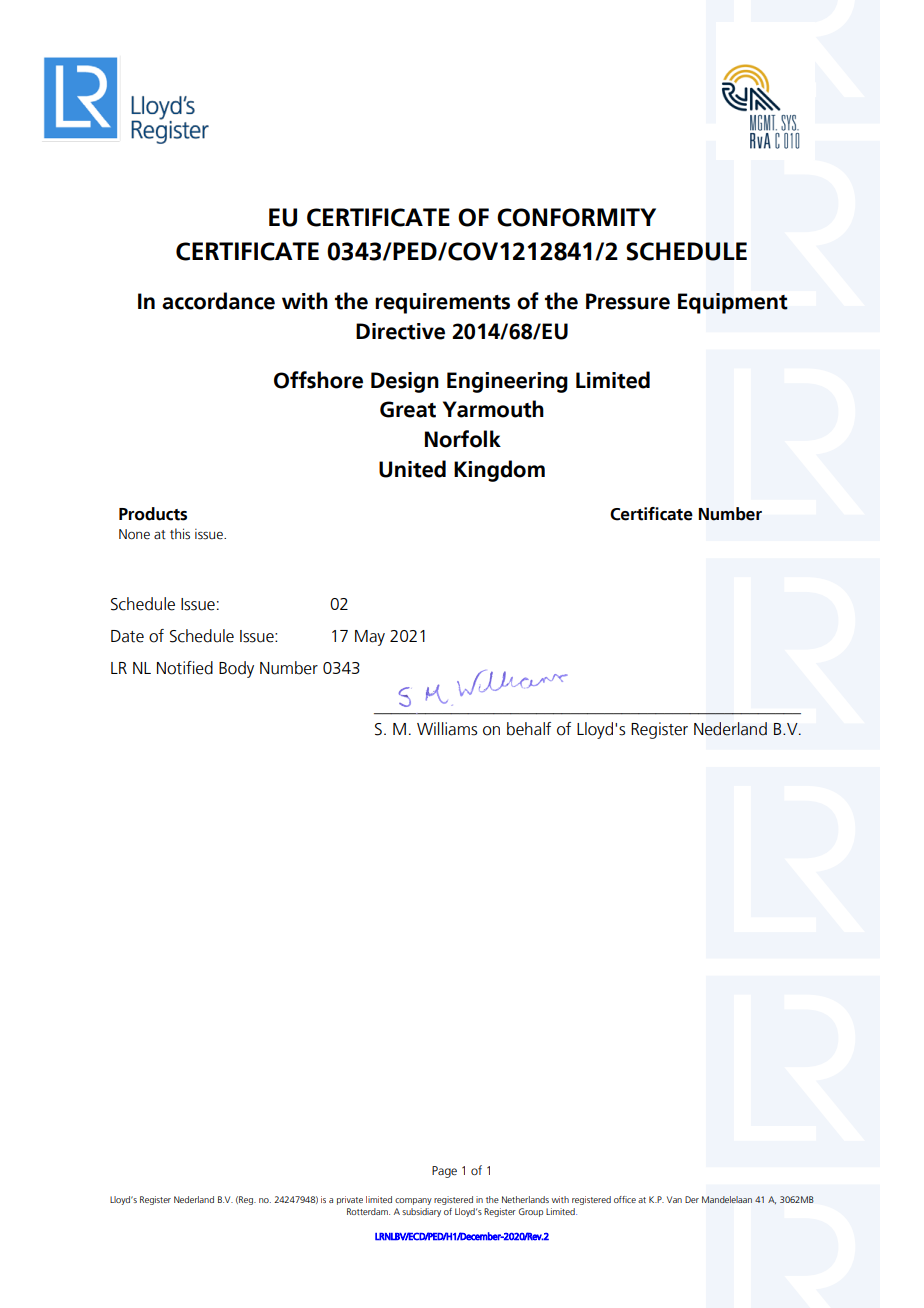 This image has width=924, height=1308. What do you see at coordinates (628, 301) in the image?
I see `Pressure` at bounding box center [628, 301].
